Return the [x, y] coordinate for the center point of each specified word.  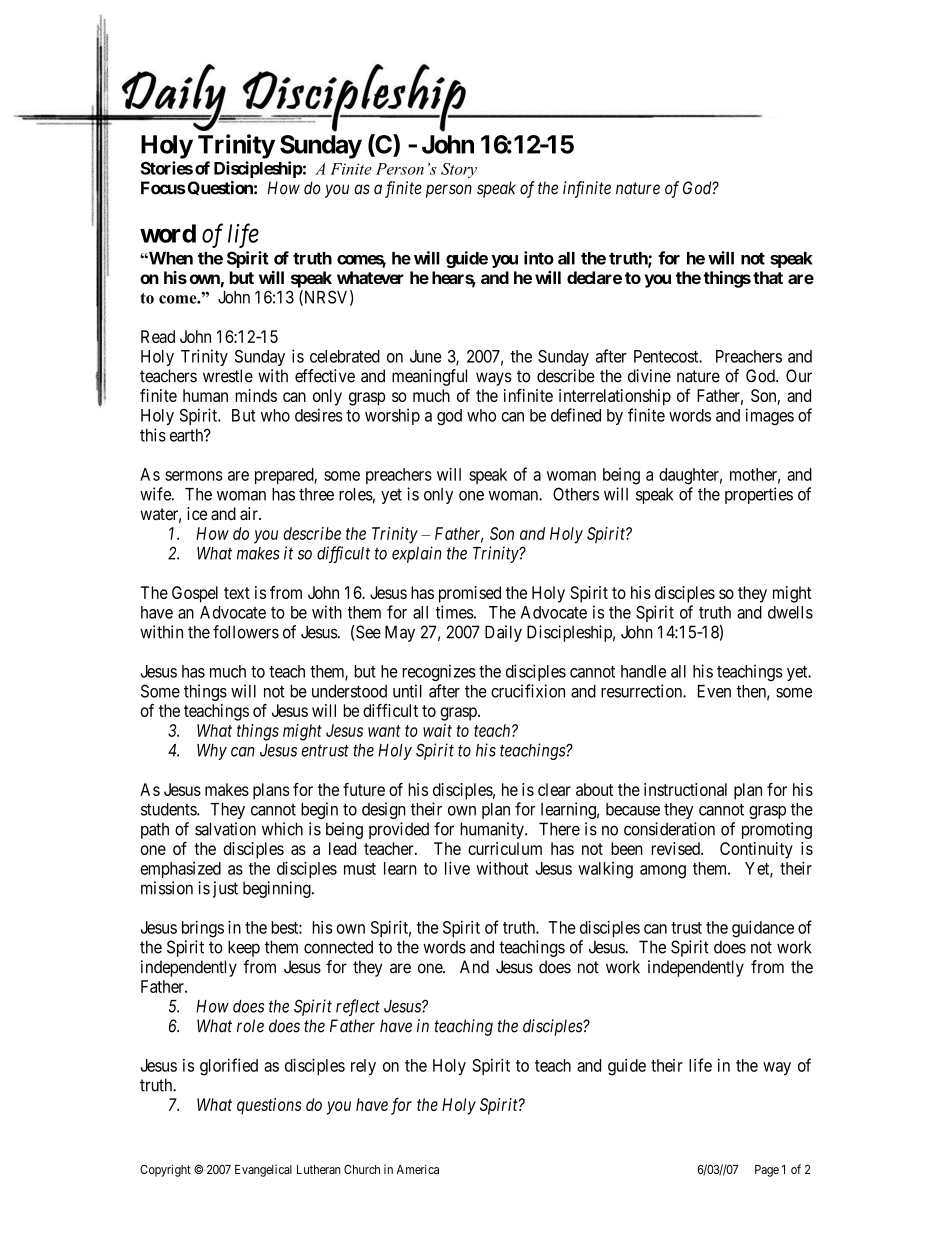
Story [459, 170]
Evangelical [263, 1171]
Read [158, 336]
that [768, 277]
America [418, 1169]
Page [767, 1171]
